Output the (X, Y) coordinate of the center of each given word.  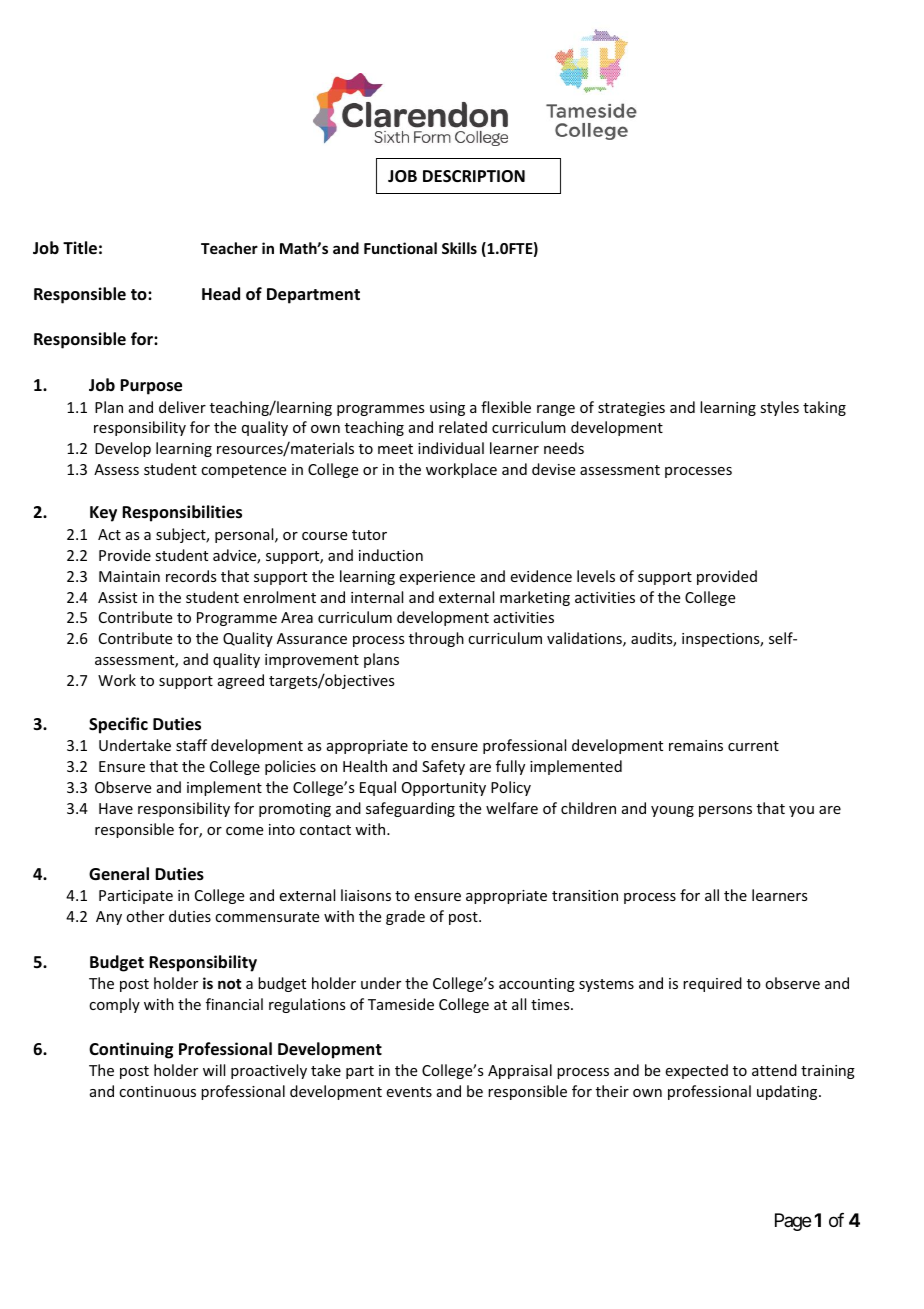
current (753, 746)
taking (824, 408)
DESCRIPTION (474, 176)
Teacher (229, 248)
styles (779, 408)
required (712, 984)
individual (451, 448)
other (145, 916)
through (436, 639)
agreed (241, 681)
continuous (157, 1091)
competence (243, 471)
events (409, 1092)
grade (405, 917)
